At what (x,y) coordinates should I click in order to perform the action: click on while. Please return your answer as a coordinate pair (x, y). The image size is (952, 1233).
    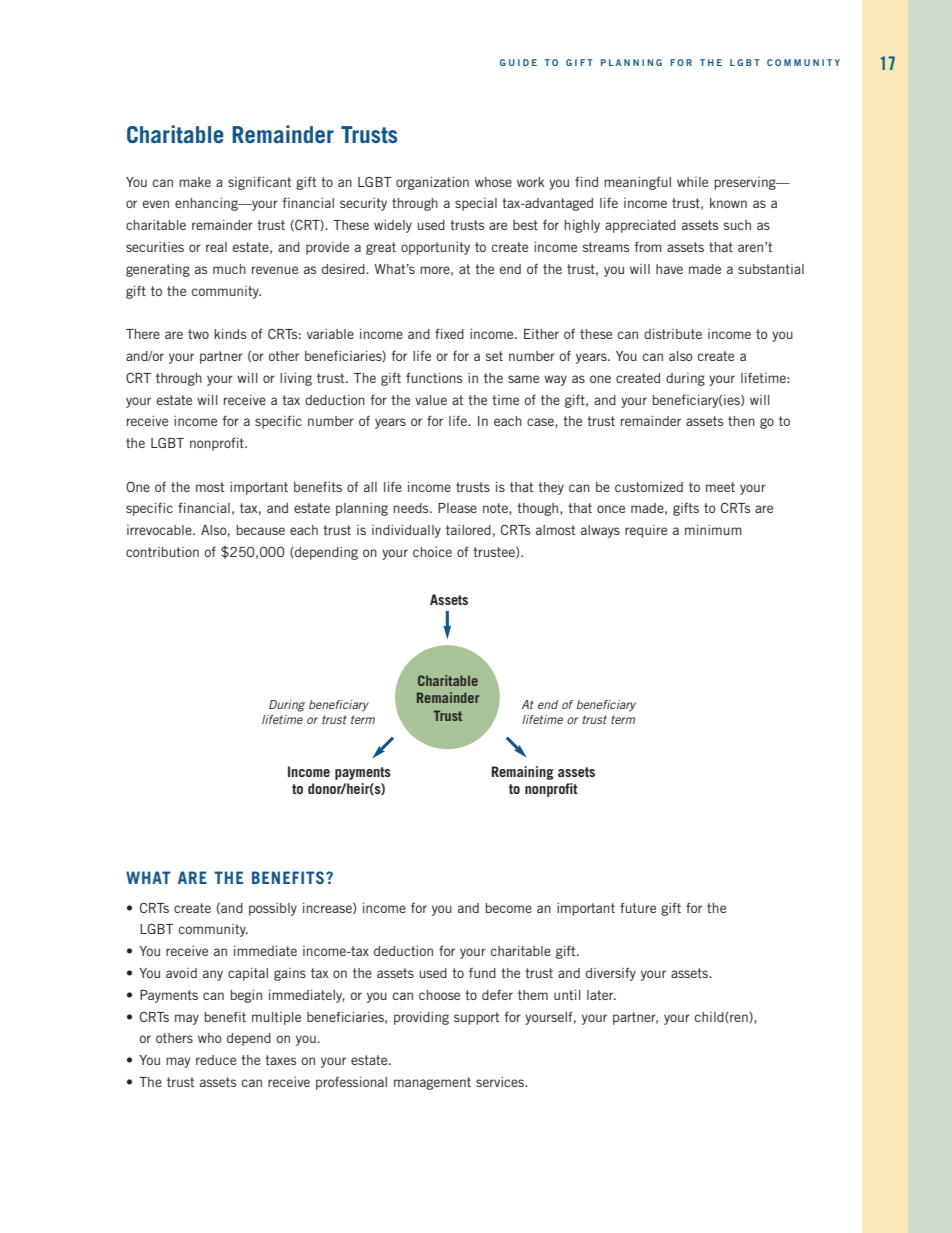
    Looking at the image, I should click on (692, 182).
